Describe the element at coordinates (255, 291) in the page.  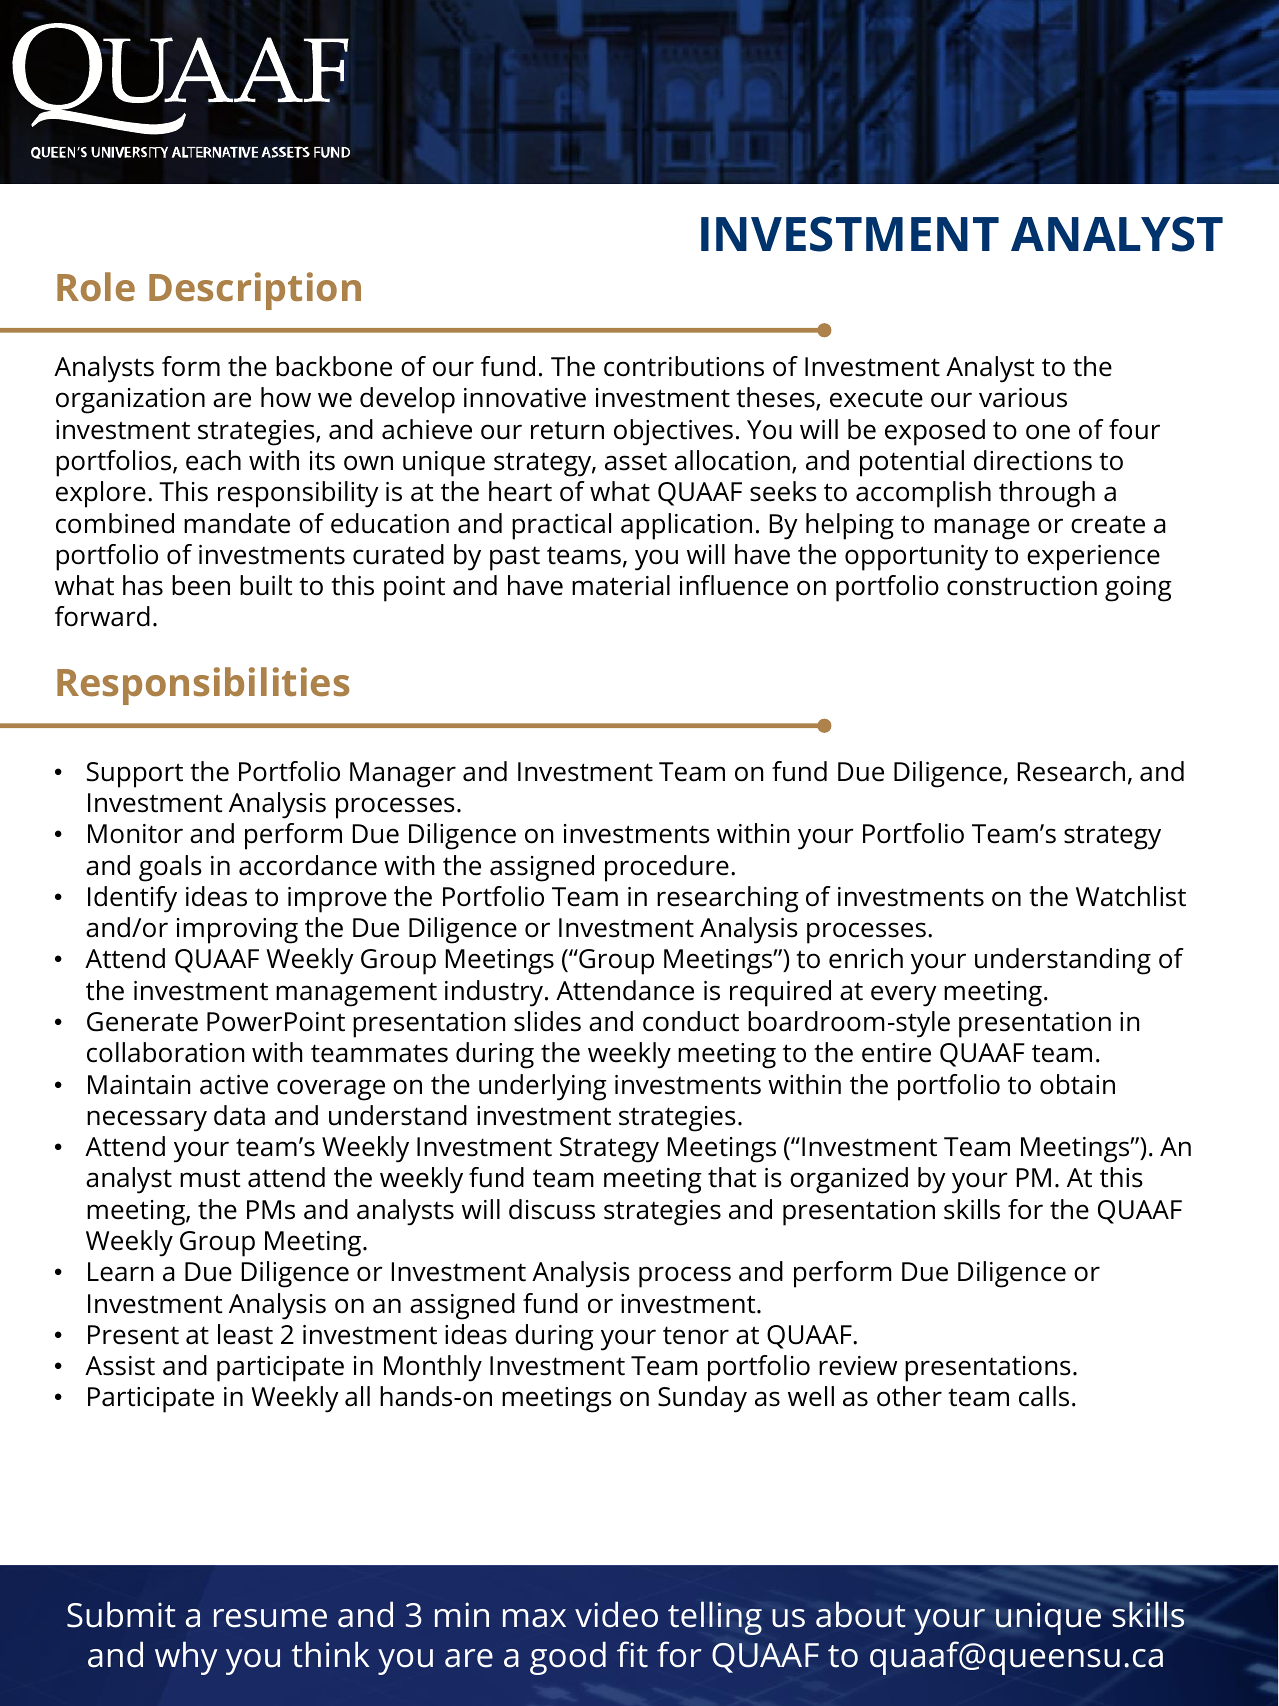
I see `Description` at that location.
